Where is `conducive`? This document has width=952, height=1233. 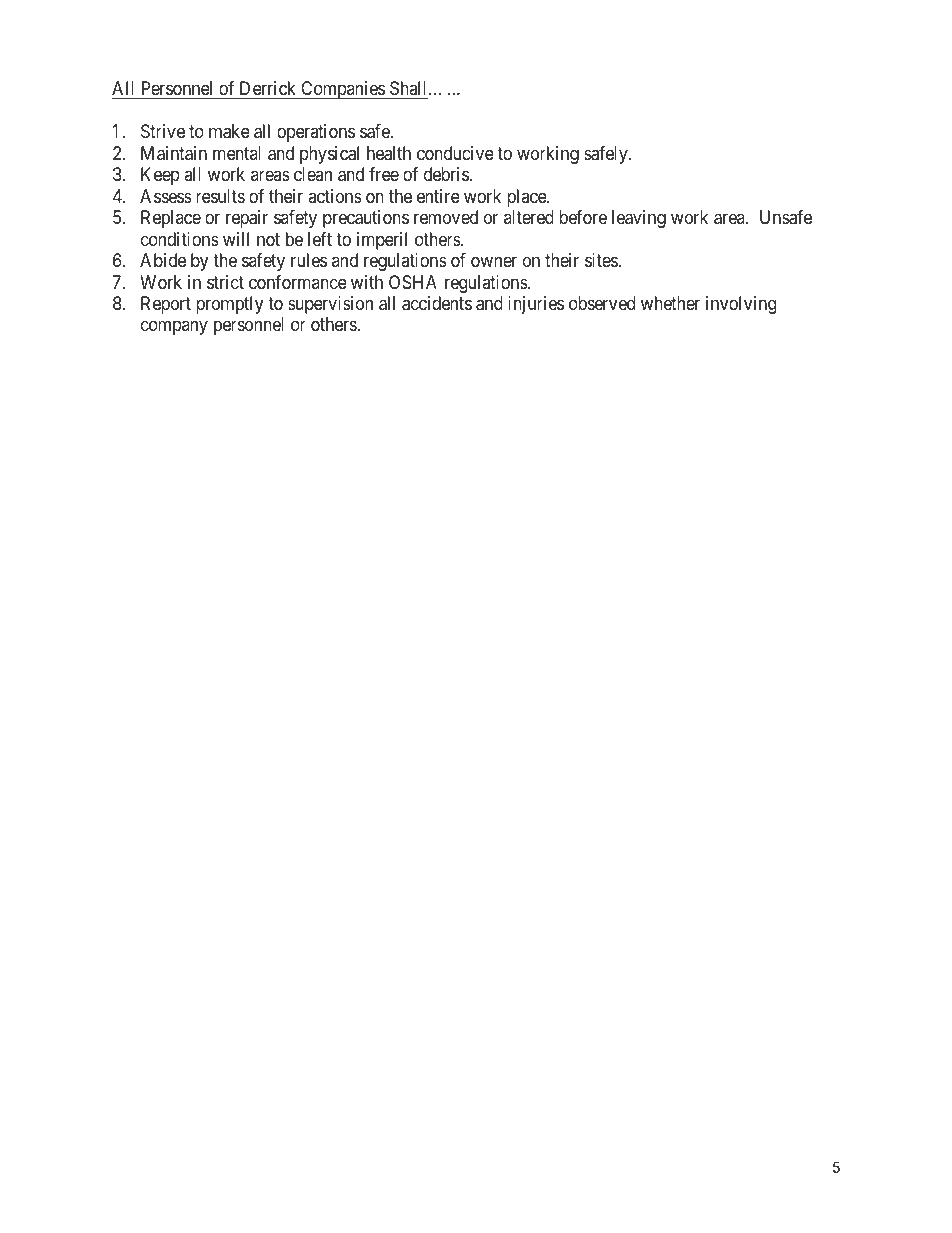
conducive is located at coordinates (455, 153).
